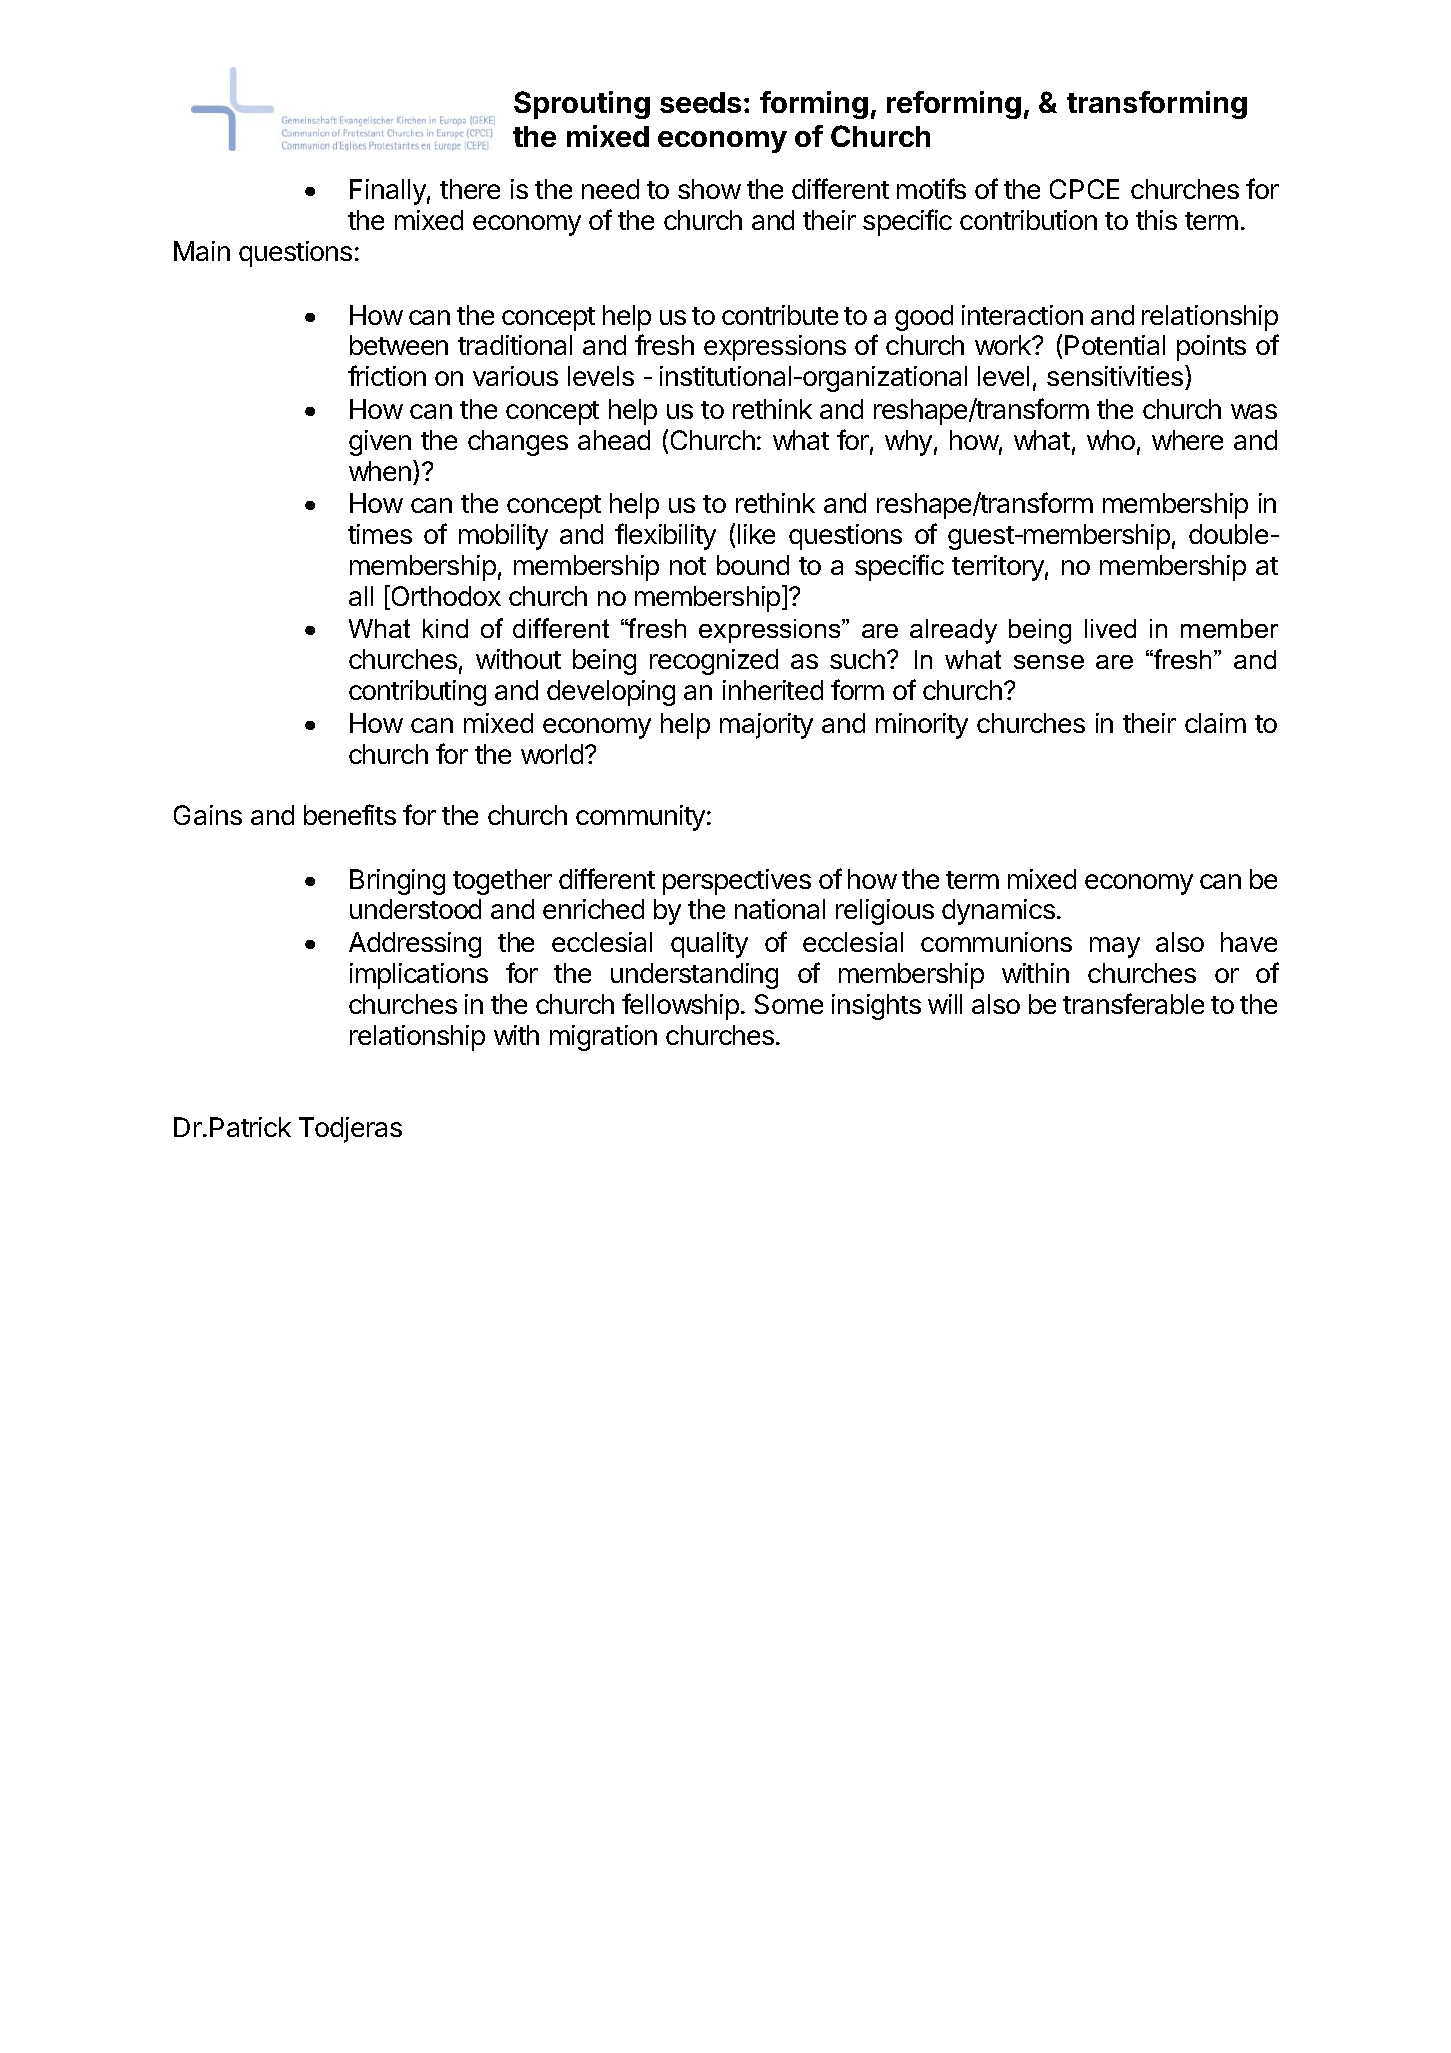 This document has width=1451, height=2053. What do you see at coordinates (756, 534) in the document?
I see `like` at bounding box center [756, 534].
